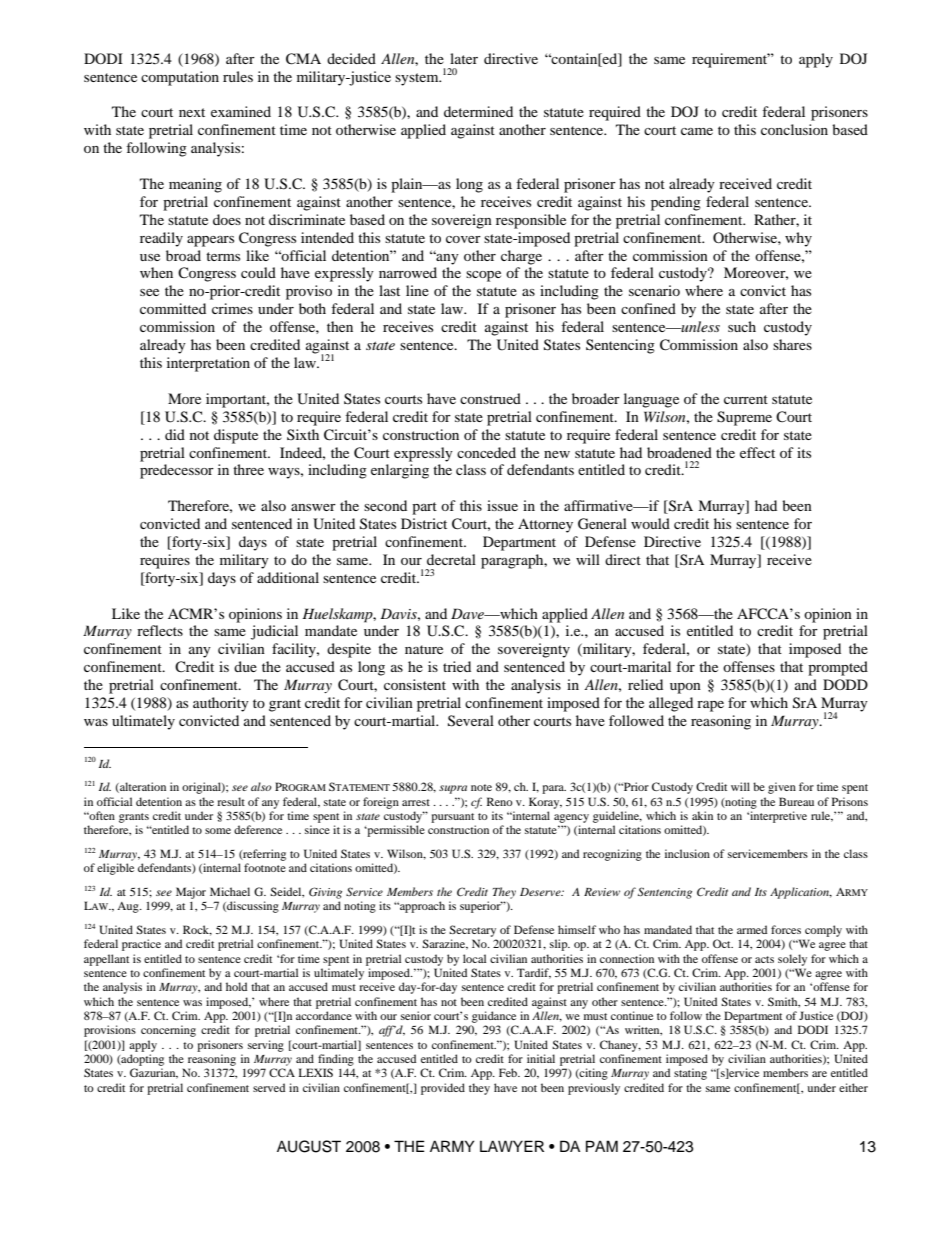  Describe the element at coordinates (424, 649) in the screenshot. I see `nature` at that location.
